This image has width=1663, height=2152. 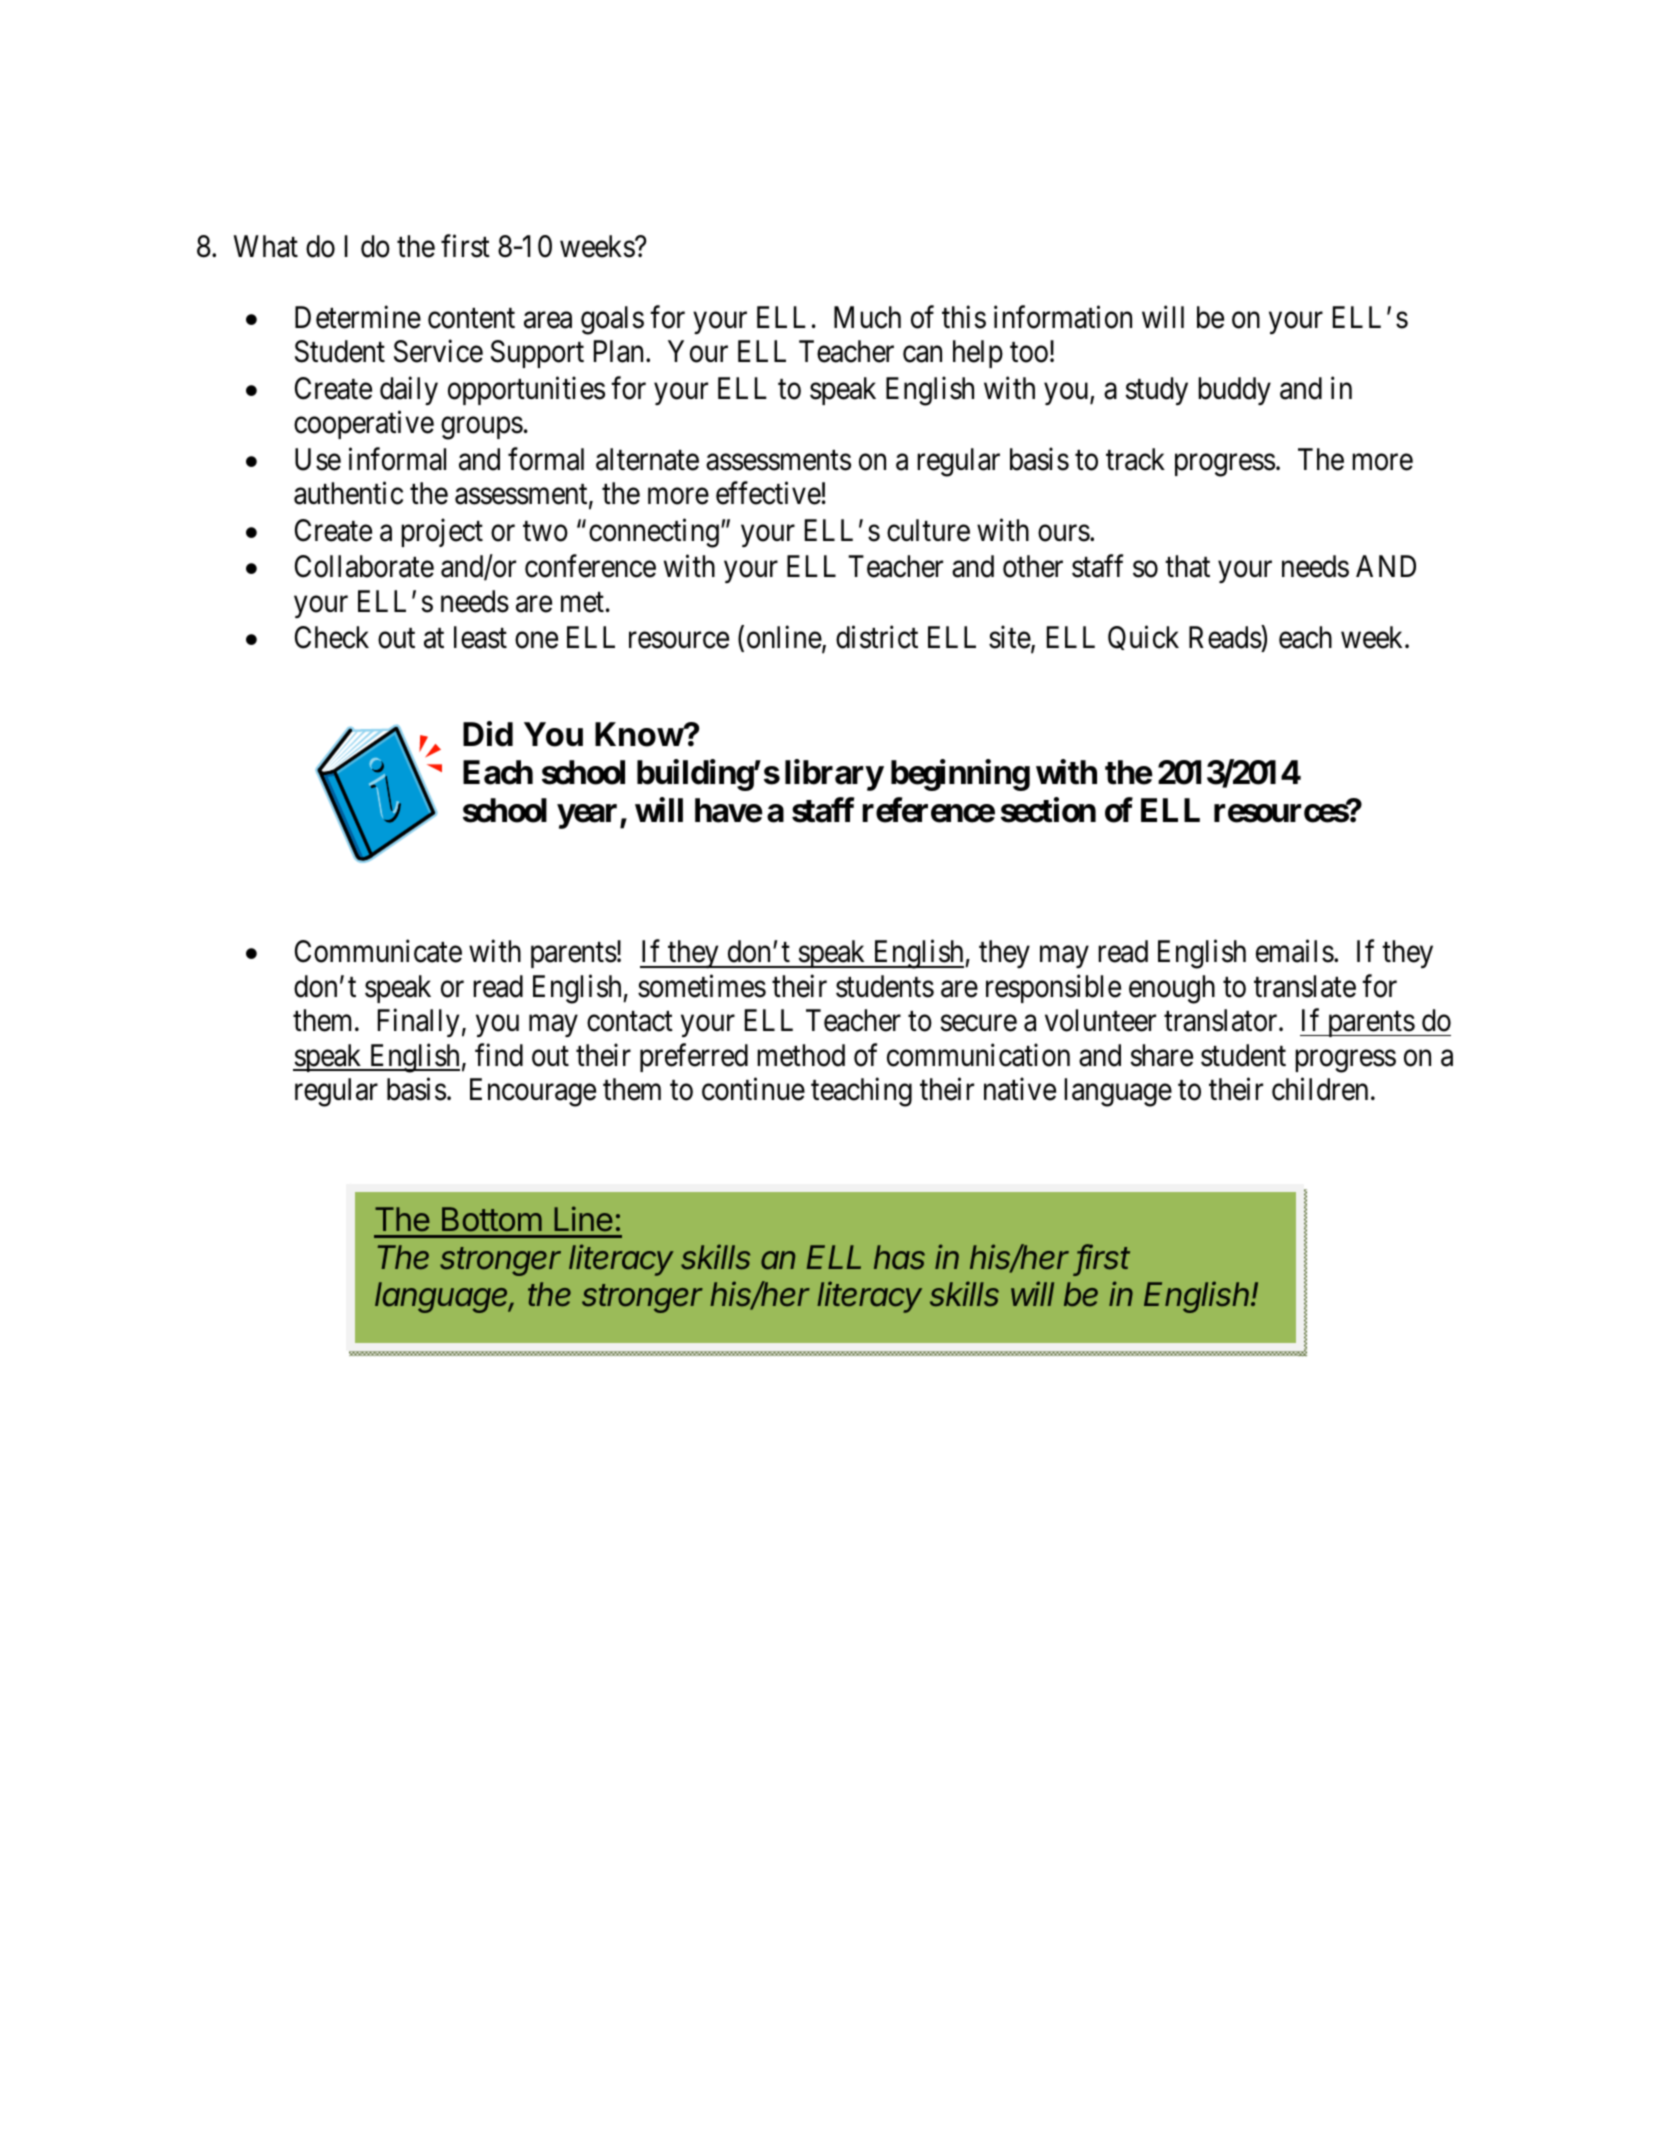 What do you see at coordinates (867, 317) in the image?
I see `Much` at bounding box center [867, 317].
